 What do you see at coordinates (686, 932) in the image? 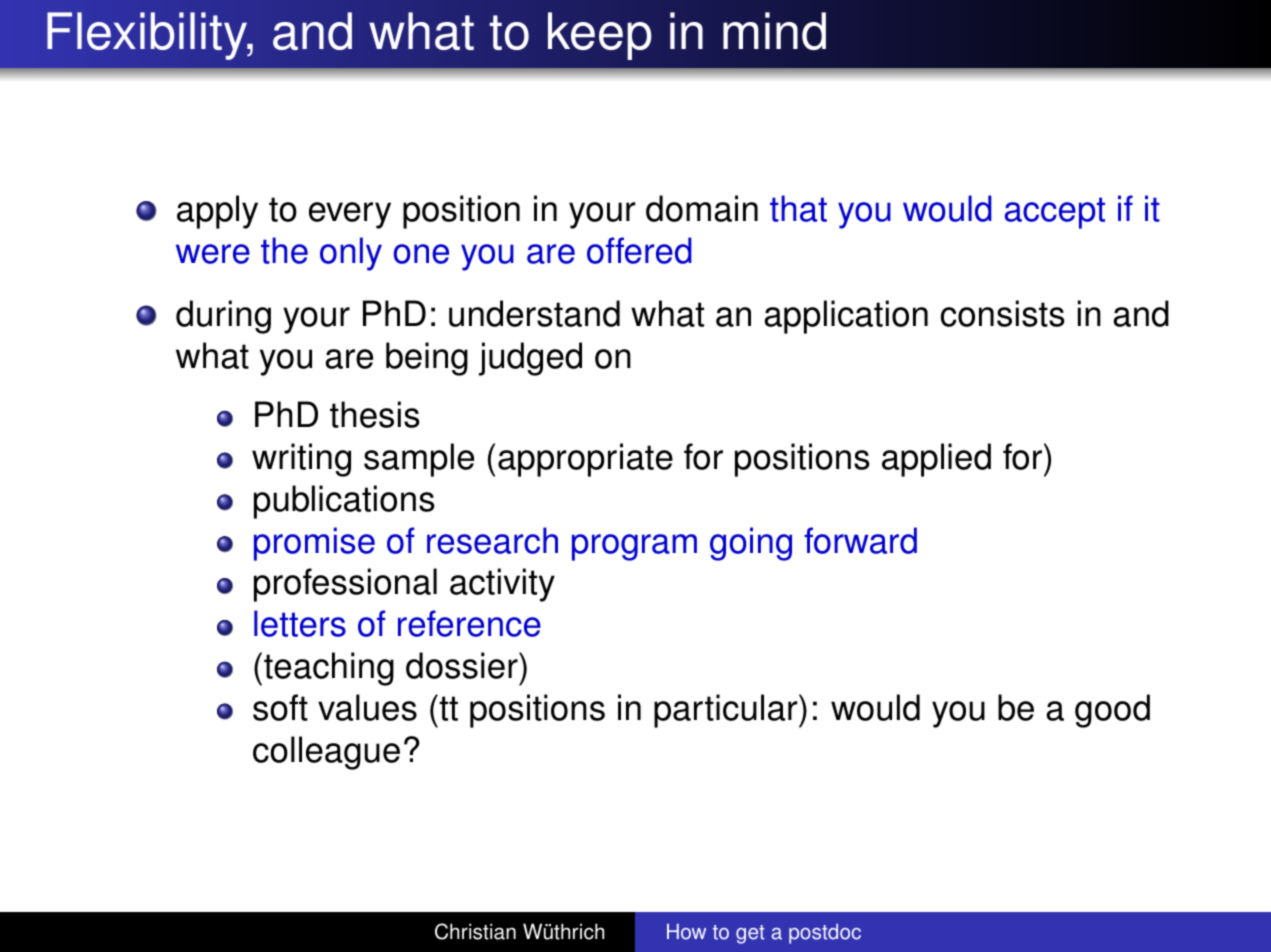
I see `How` at bounding box center [686, 932].
